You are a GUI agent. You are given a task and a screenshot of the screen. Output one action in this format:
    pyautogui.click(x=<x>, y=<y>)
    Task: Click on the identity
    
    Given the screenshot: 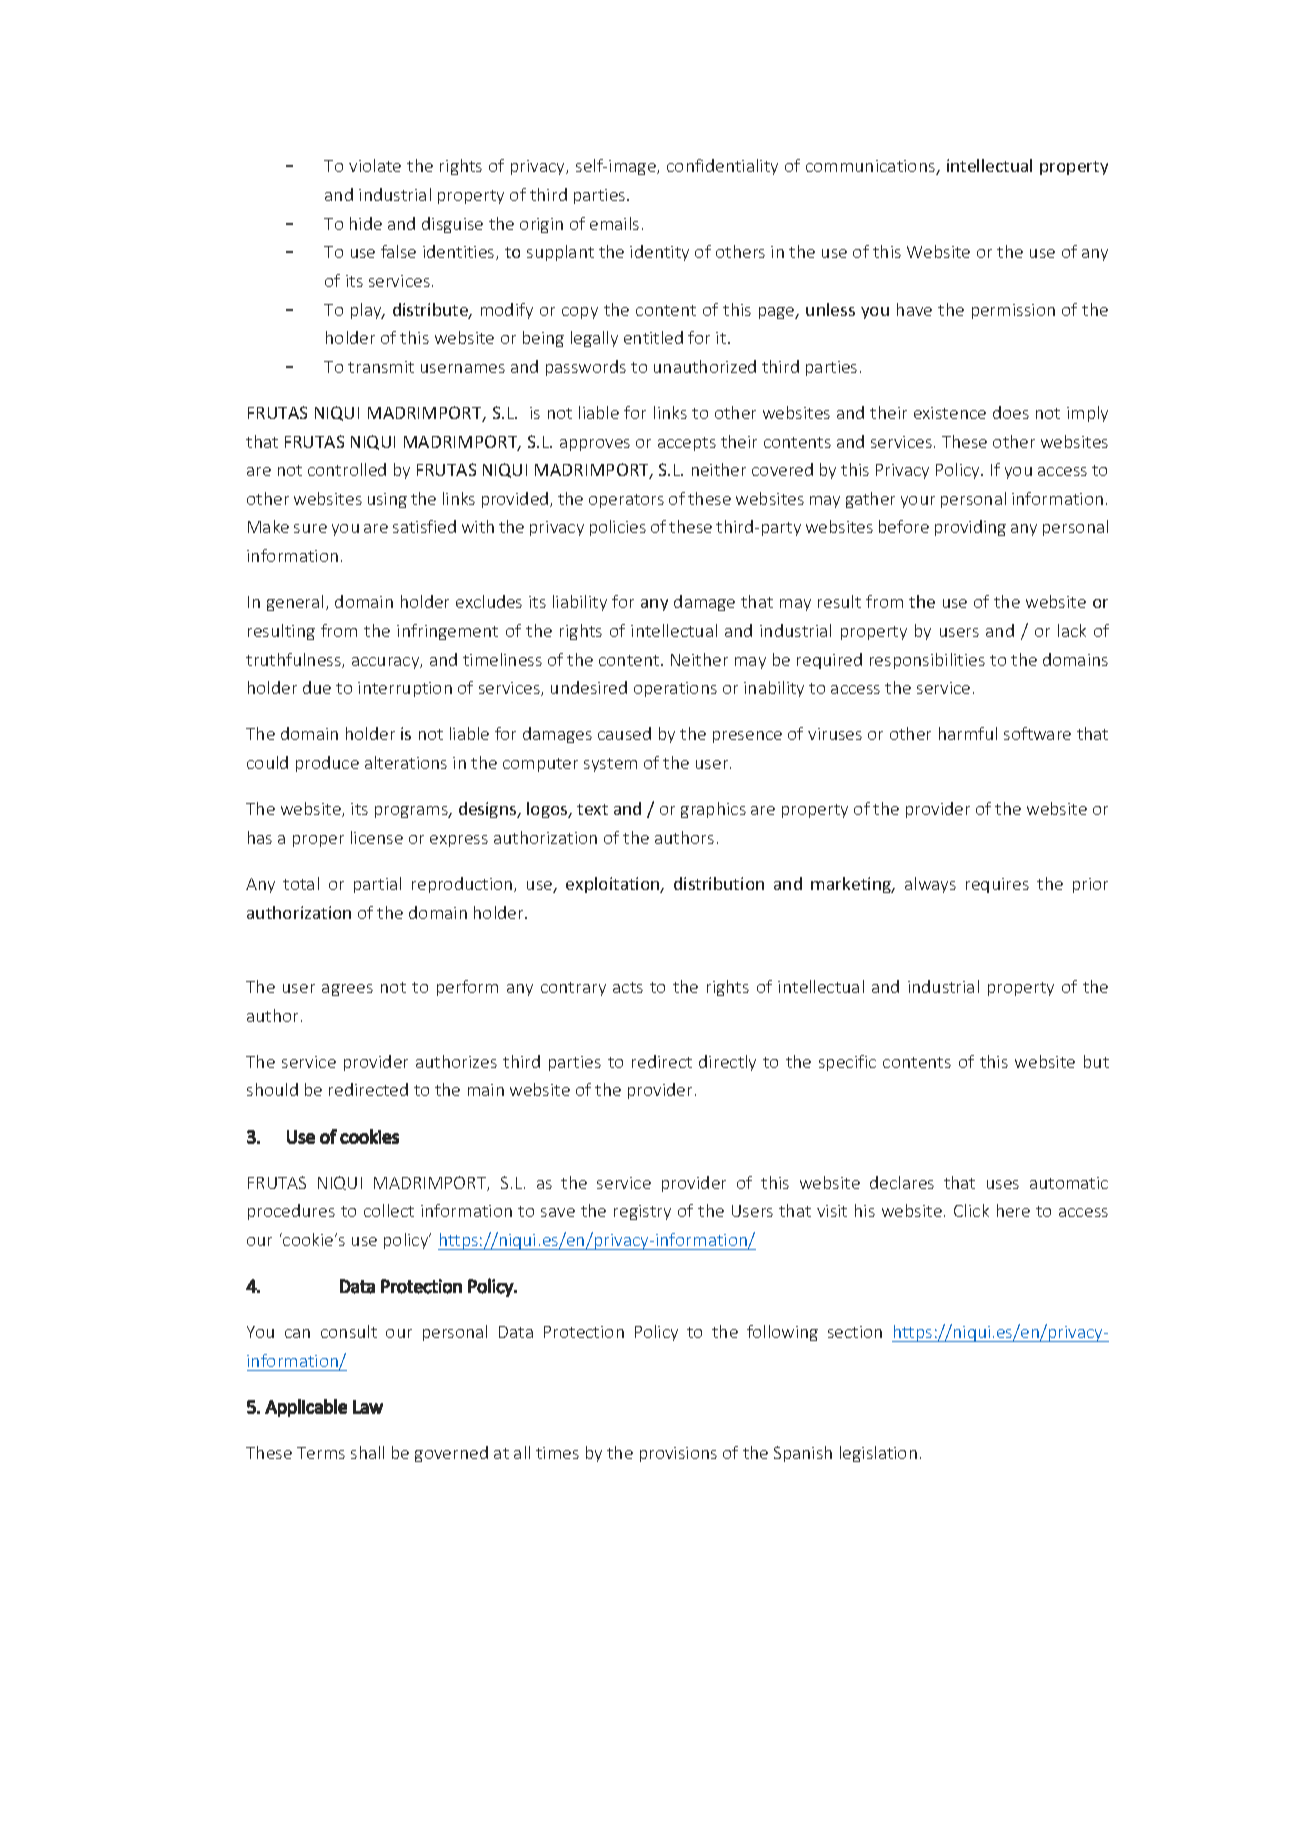 What is the action you would take?
    pyautogui.click(x=659, y=253)
